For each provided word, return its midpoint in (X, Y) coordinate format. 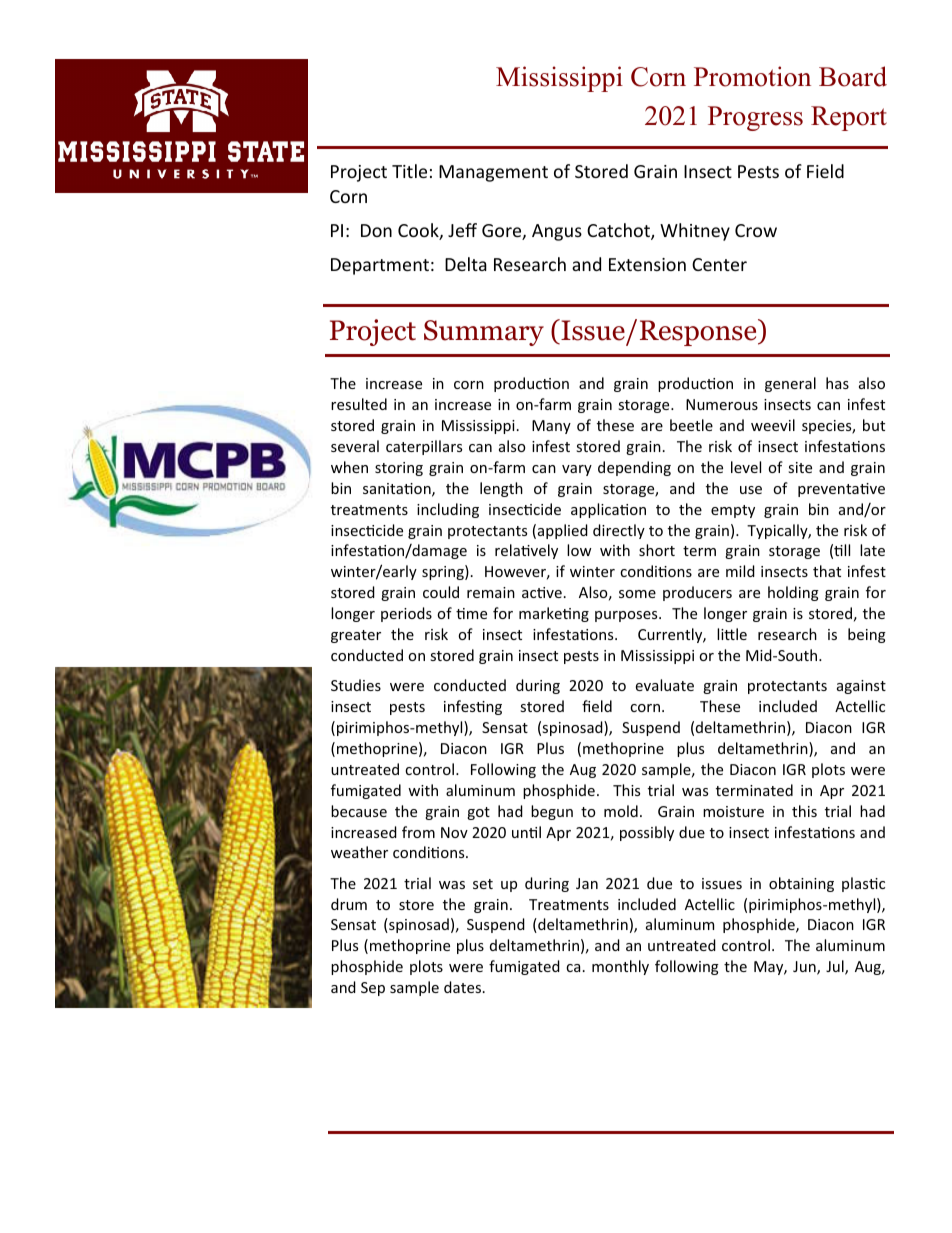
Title (409, 171)
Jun (805, 968)
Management (493, 173)
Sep (373, 989)
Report (849, 118)
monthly (620, 967)
